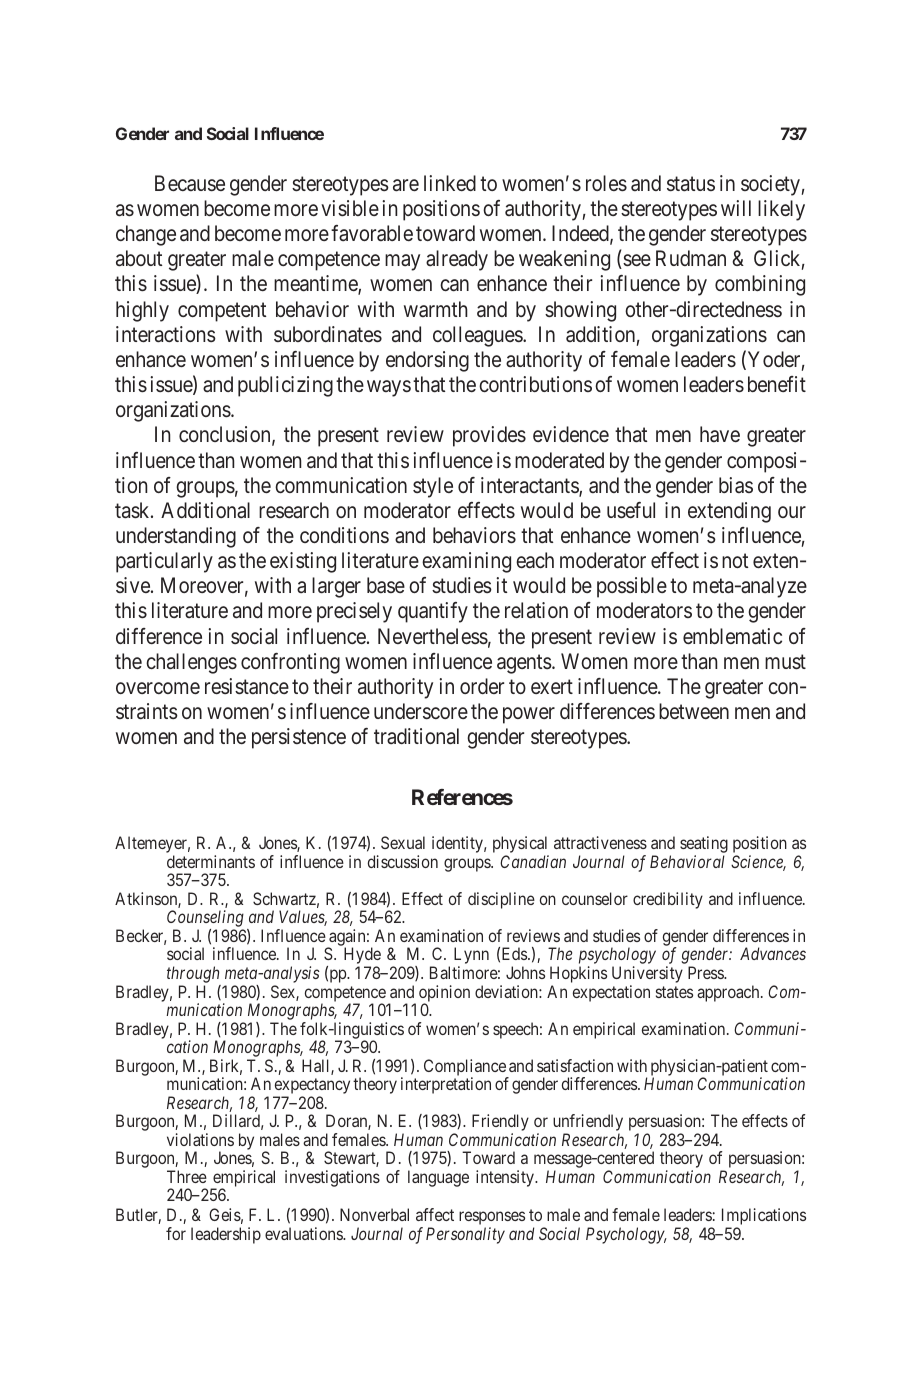 The width and height of the page is (921, 1381). I want to click on Three, so click(187, 1176).
